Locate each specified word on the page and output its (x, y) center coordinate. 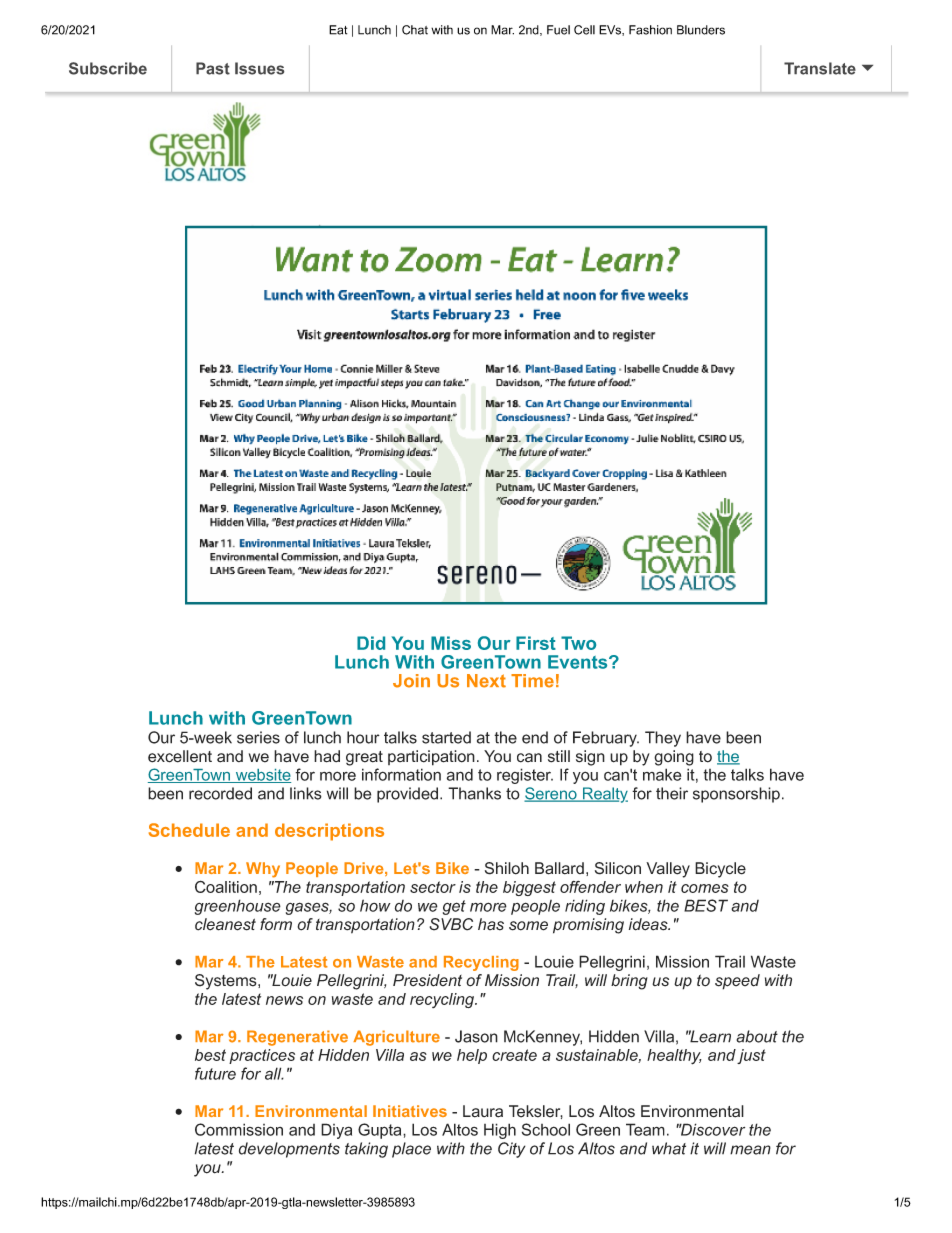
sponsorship (736, 795)
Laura (483, 1111)
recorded (220, 793)
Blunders (701, 30)
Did (371, 643)
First (536, 643)
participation (431, 758)
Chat (415, 30)
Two (578, 643)
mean (750, 1150)
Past (213, 68)
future (215, 1073)
